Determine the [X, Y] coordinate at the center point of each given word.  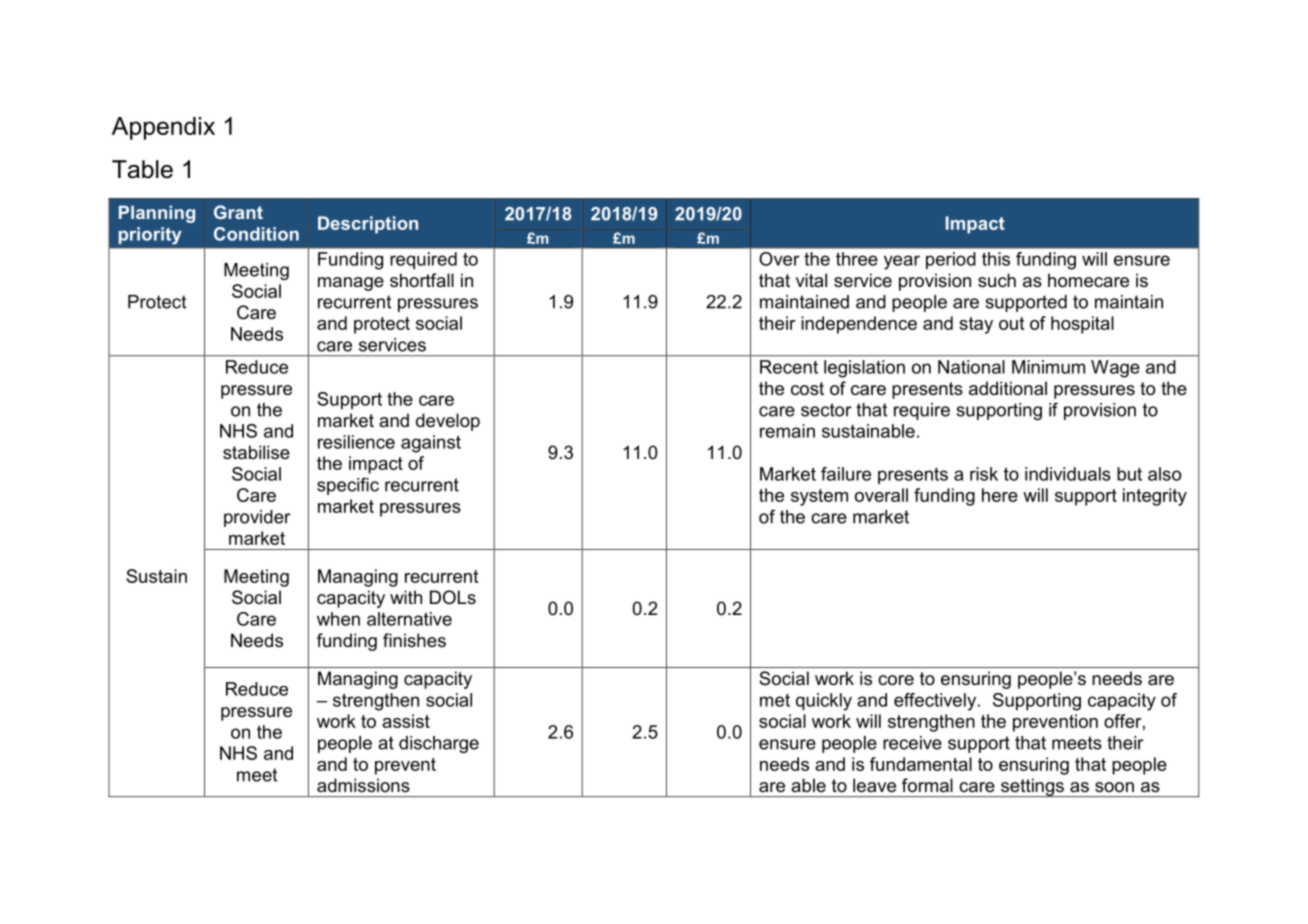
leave [874, 785]
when [338, 619]
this [996, 259]
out [1011, 323]
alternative [409, 619]
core [896, 680]
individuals [1068, 474]
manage [351, 284]
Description [368, 225]
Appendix [163, 128]
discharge [439, 744]
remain [787, 431]
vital [811, 280]
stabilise [256, 452]
